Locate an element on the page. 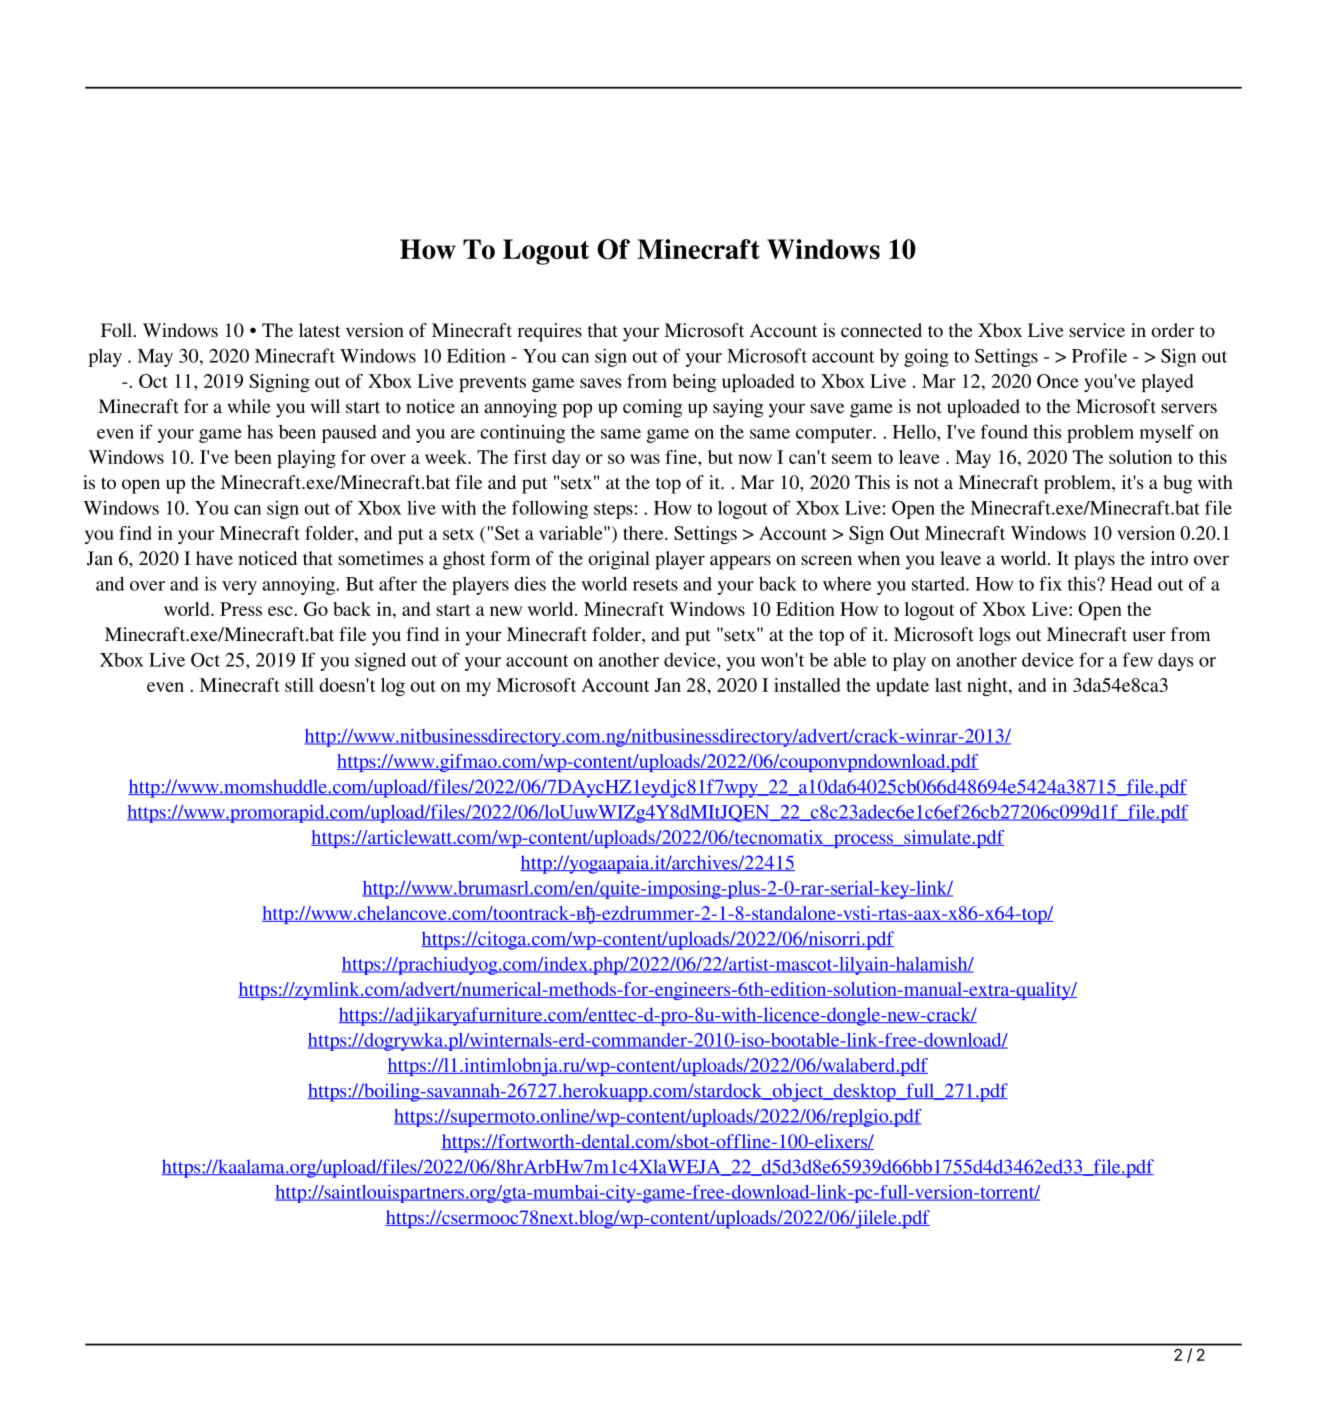  fix is located at coordinates (1050, 583).
